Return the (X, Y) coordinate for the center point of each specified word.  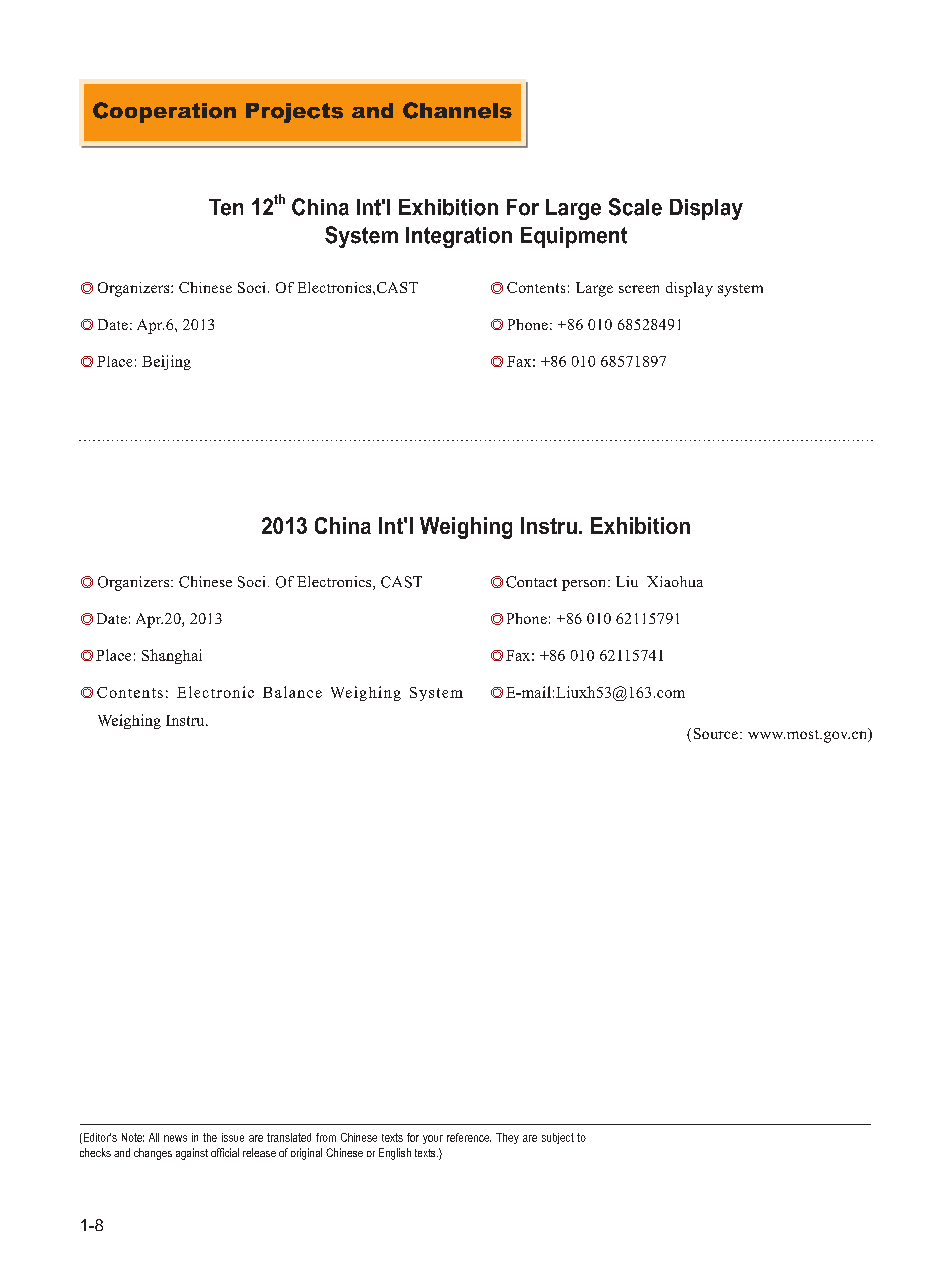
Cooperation (164, 112)
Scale (635, 207)
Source (717, 733)
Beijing (166, 362)
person (585, 585)
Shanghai (172, 656)
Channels (457, 110)
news (175, 1138)
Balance (292, 692)
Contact (531, 582)
